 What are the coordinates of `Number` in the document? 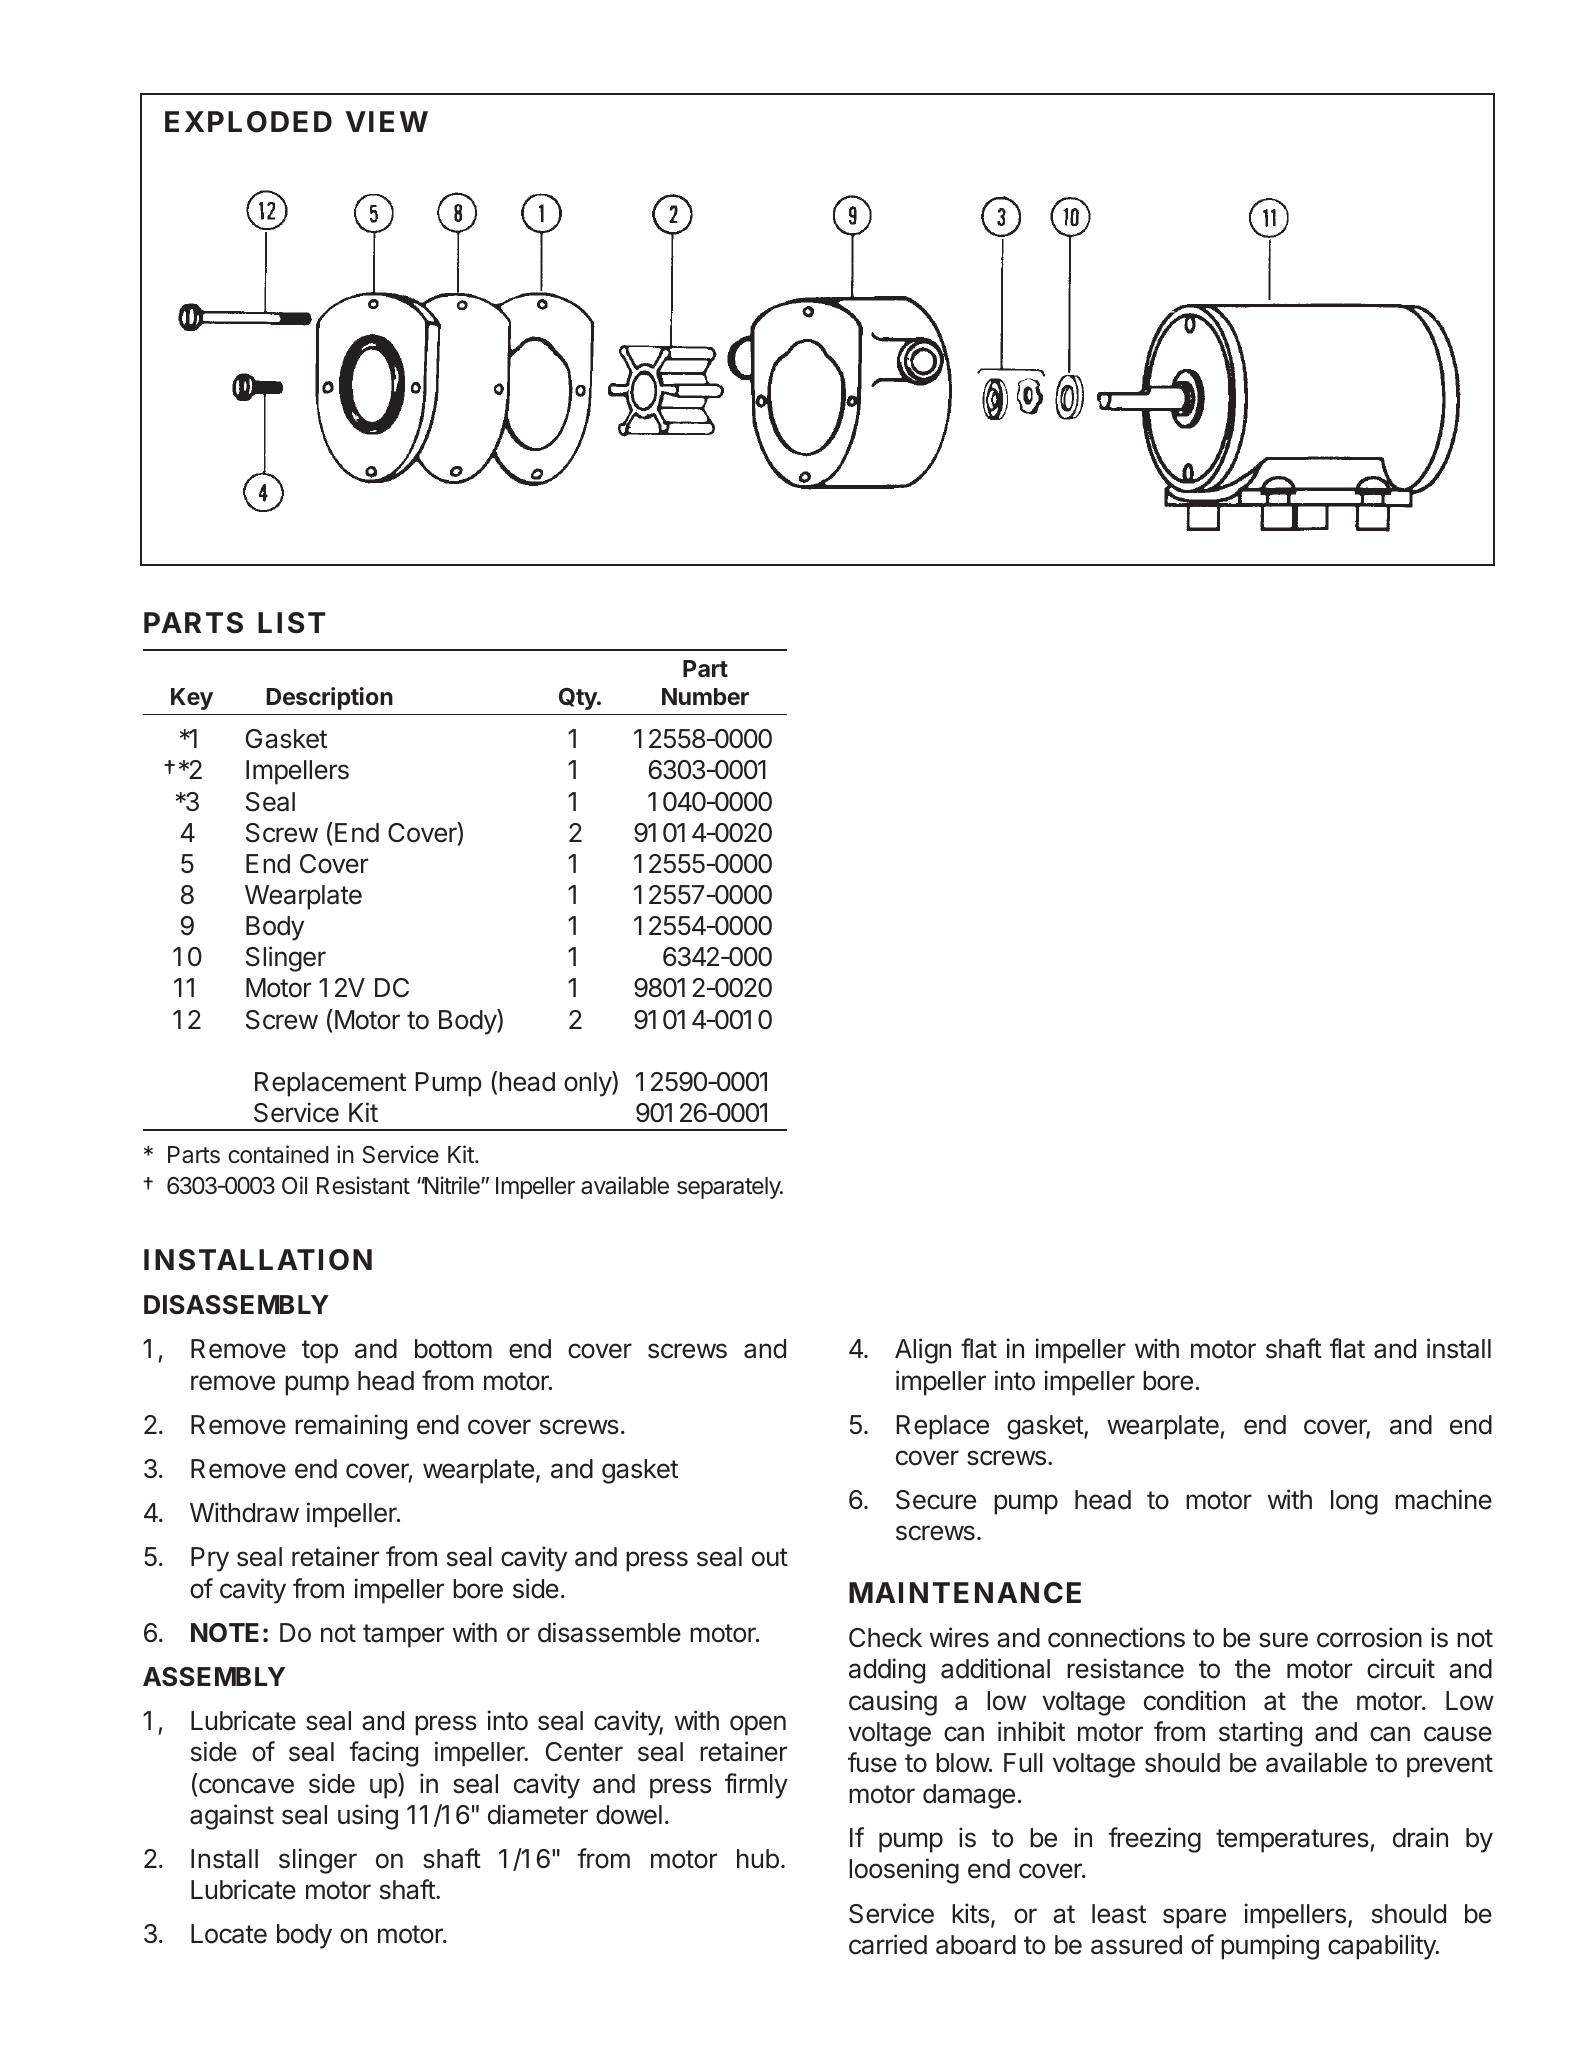 It's located at (705, 696).
